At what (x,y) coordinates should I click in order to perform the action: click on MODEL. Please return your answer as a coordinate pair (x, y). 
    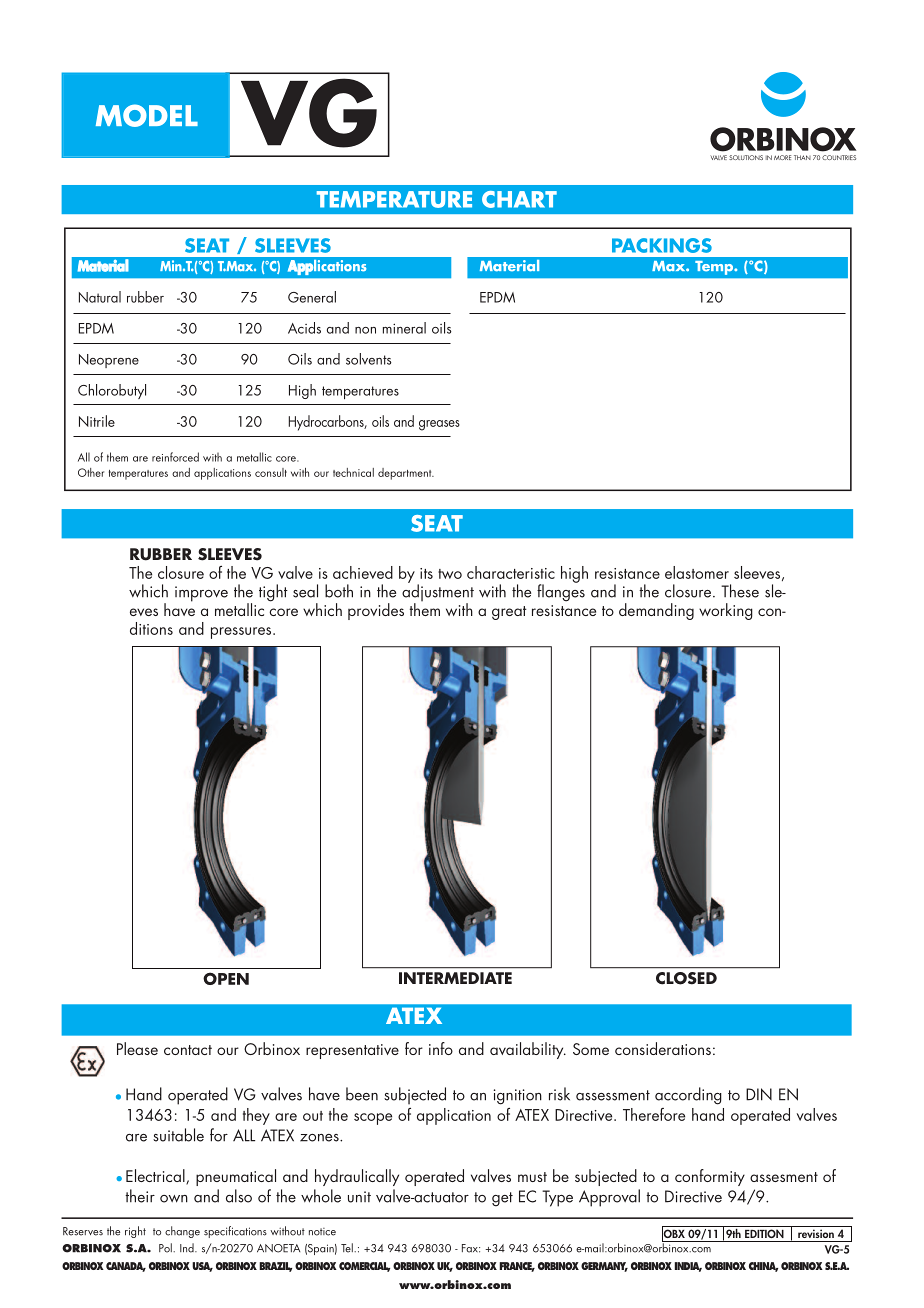
    Looking at the image, I should click on (147, 115).
